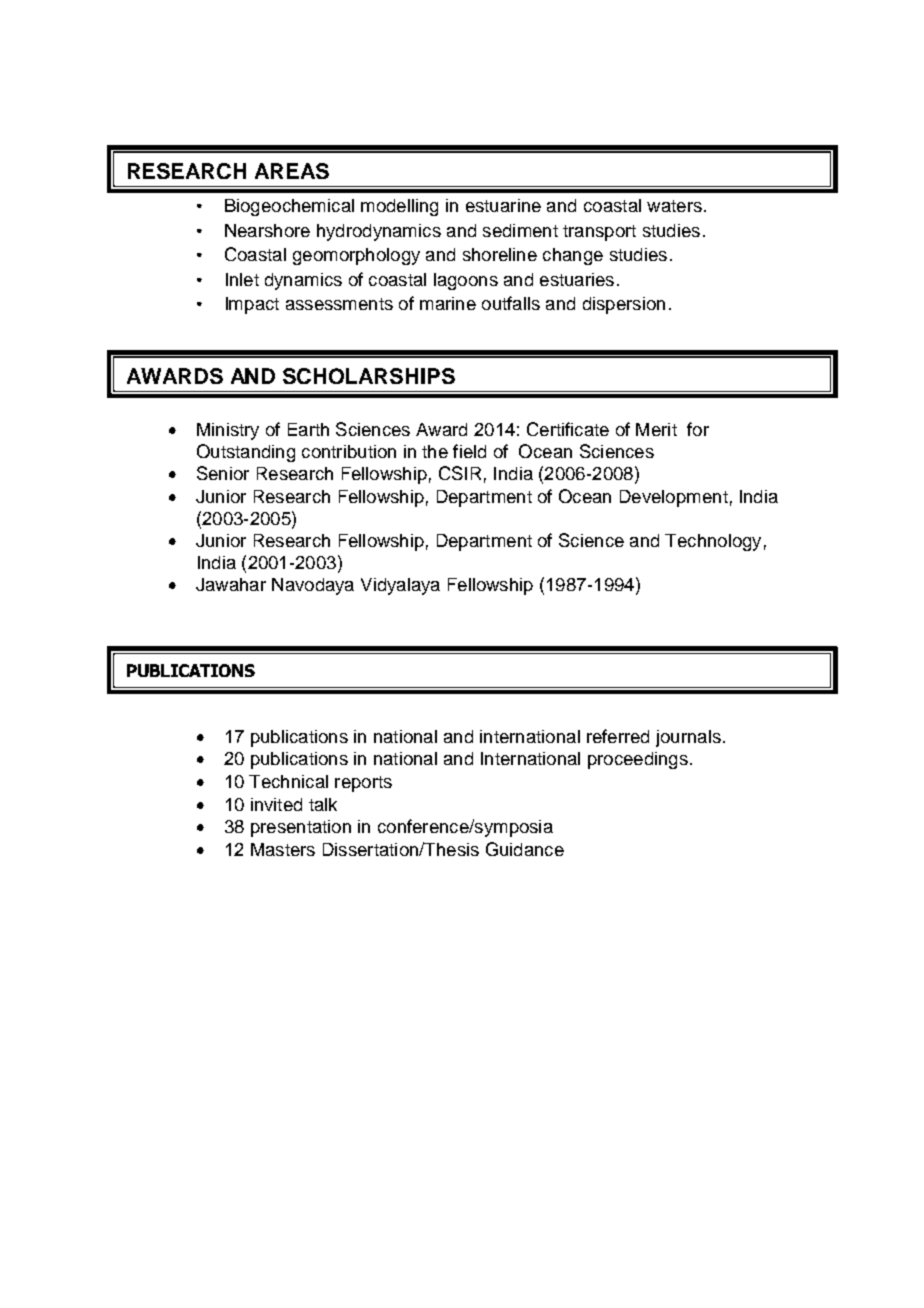 This screenshot has width=924, height=1308. Describe the element at coordinates (688, 738) in the screenshot. I see `journals` at that location.
